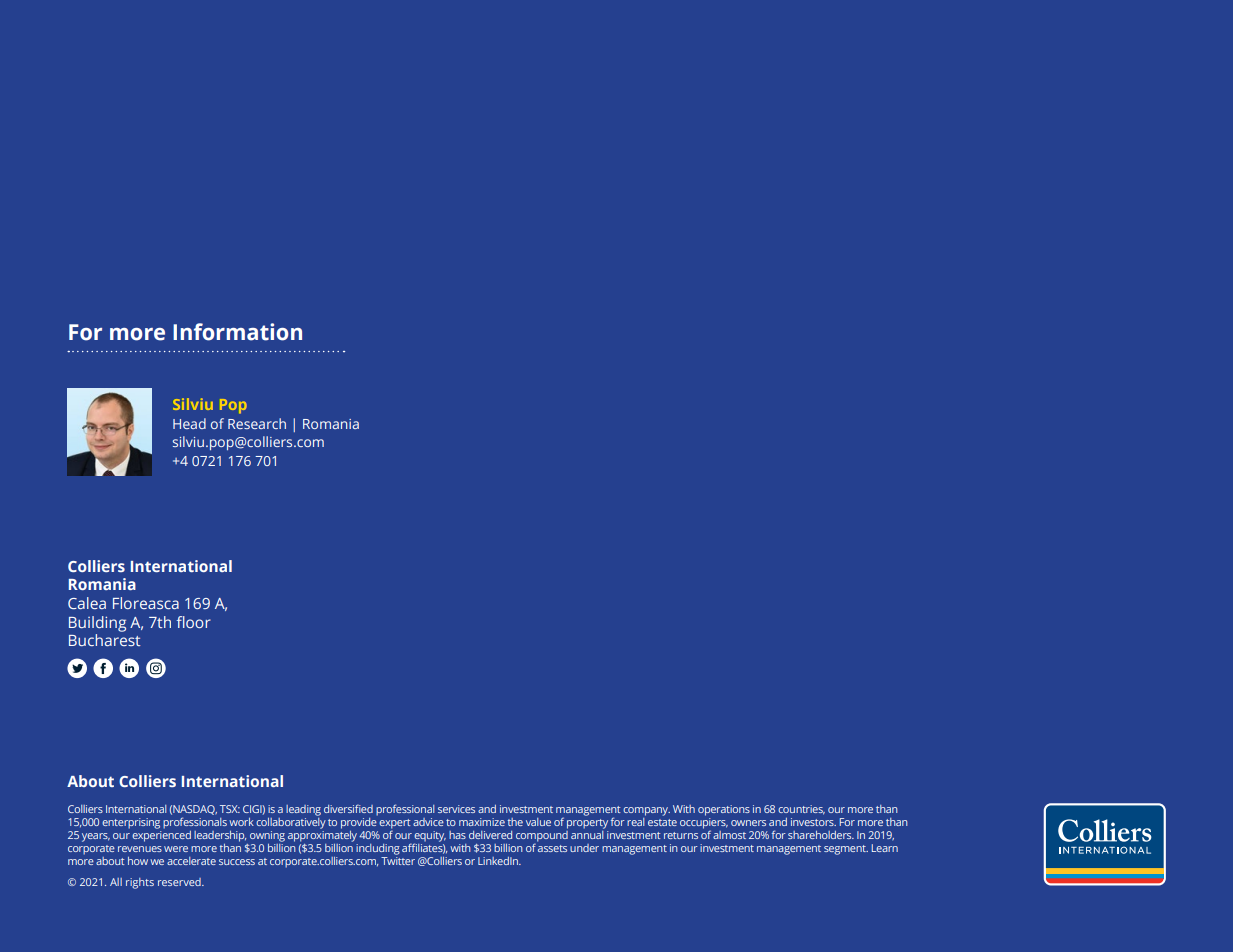 The height and width of the screenshot is (952, 1233). I want to click on assets, so click(552, 848).
